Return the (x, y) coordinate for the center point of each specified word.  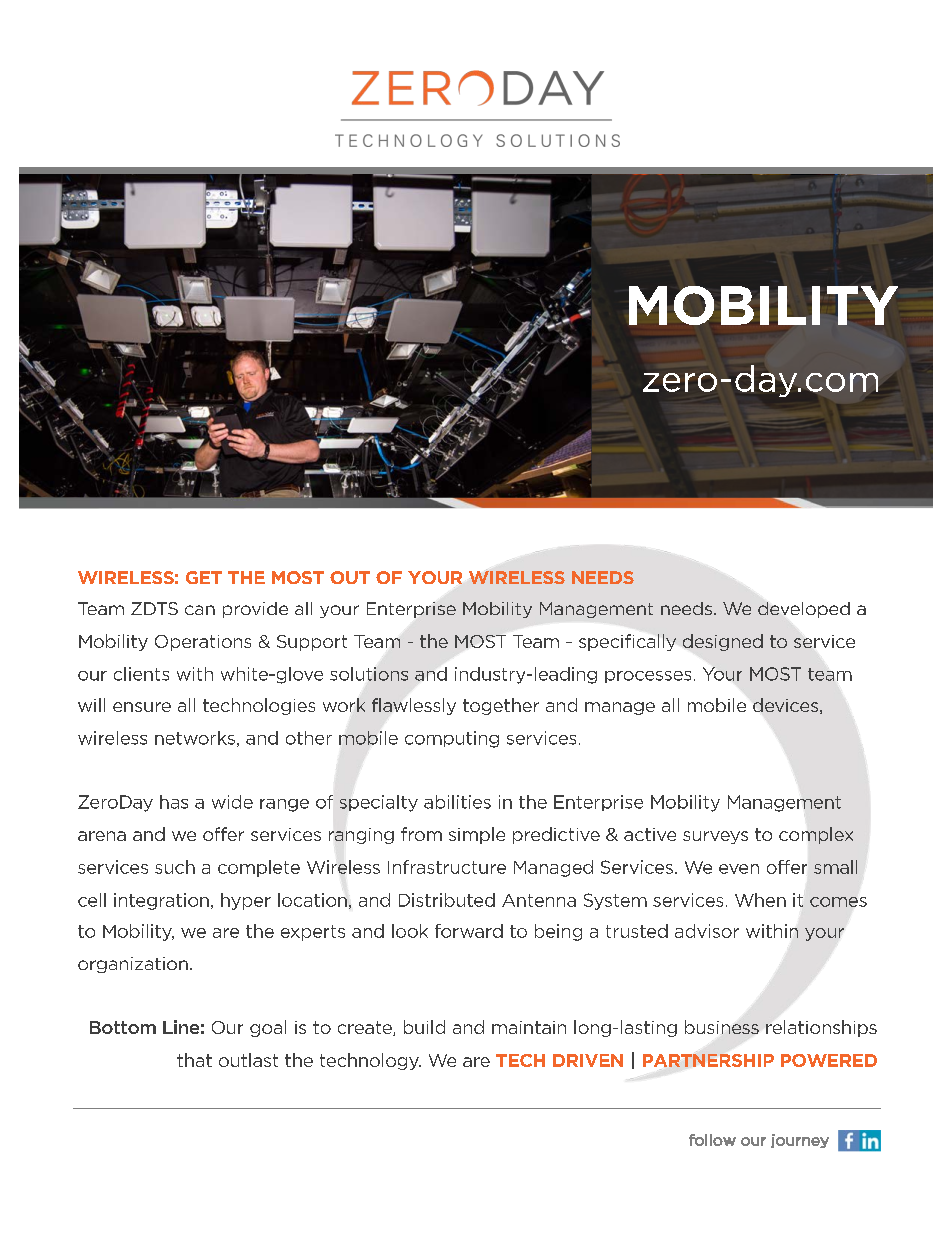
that (194, 1060)
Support (312, 643)
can (200, 610)
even (739, 869)
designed (723, 642)
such (175, 867)
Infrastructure (447, 867)
